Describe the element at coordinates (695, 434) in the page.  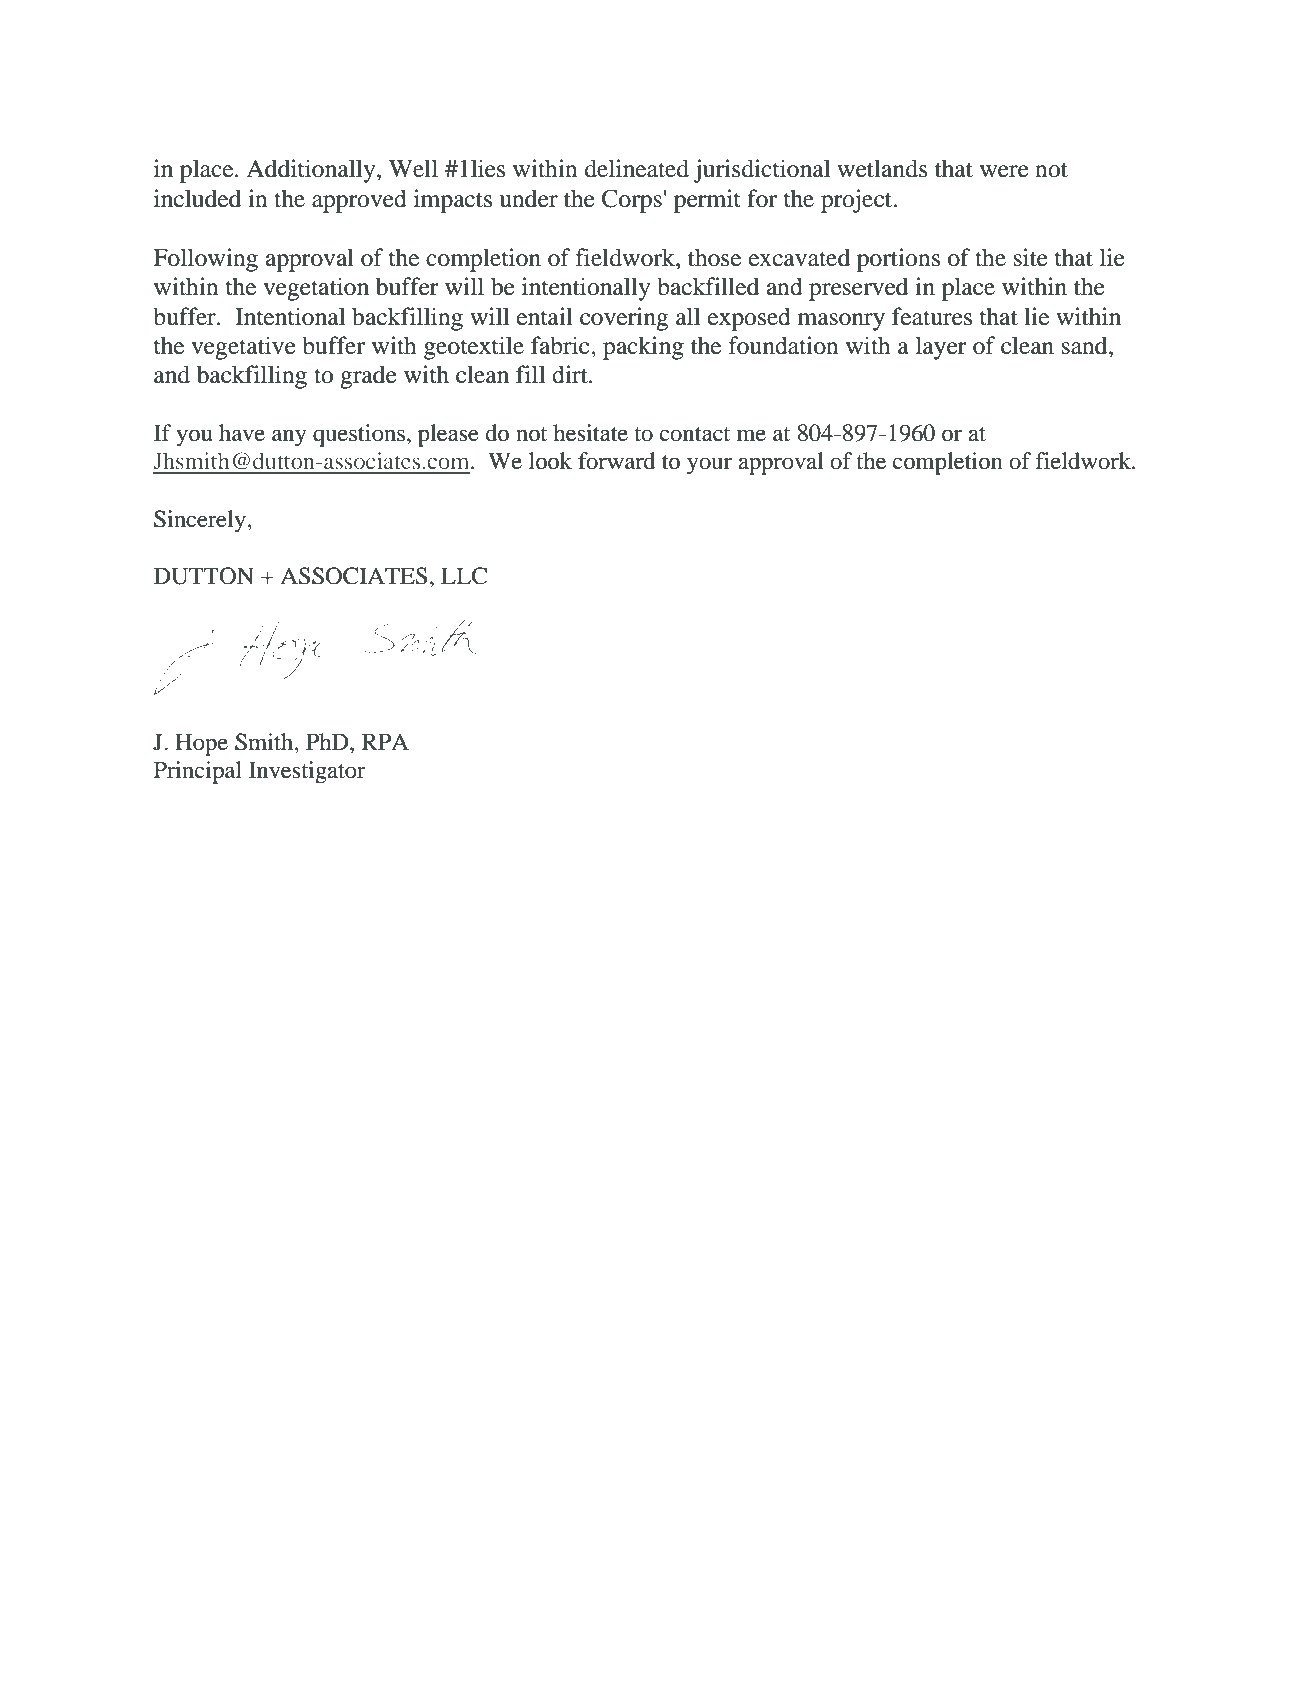
I see `contact` at that location.
